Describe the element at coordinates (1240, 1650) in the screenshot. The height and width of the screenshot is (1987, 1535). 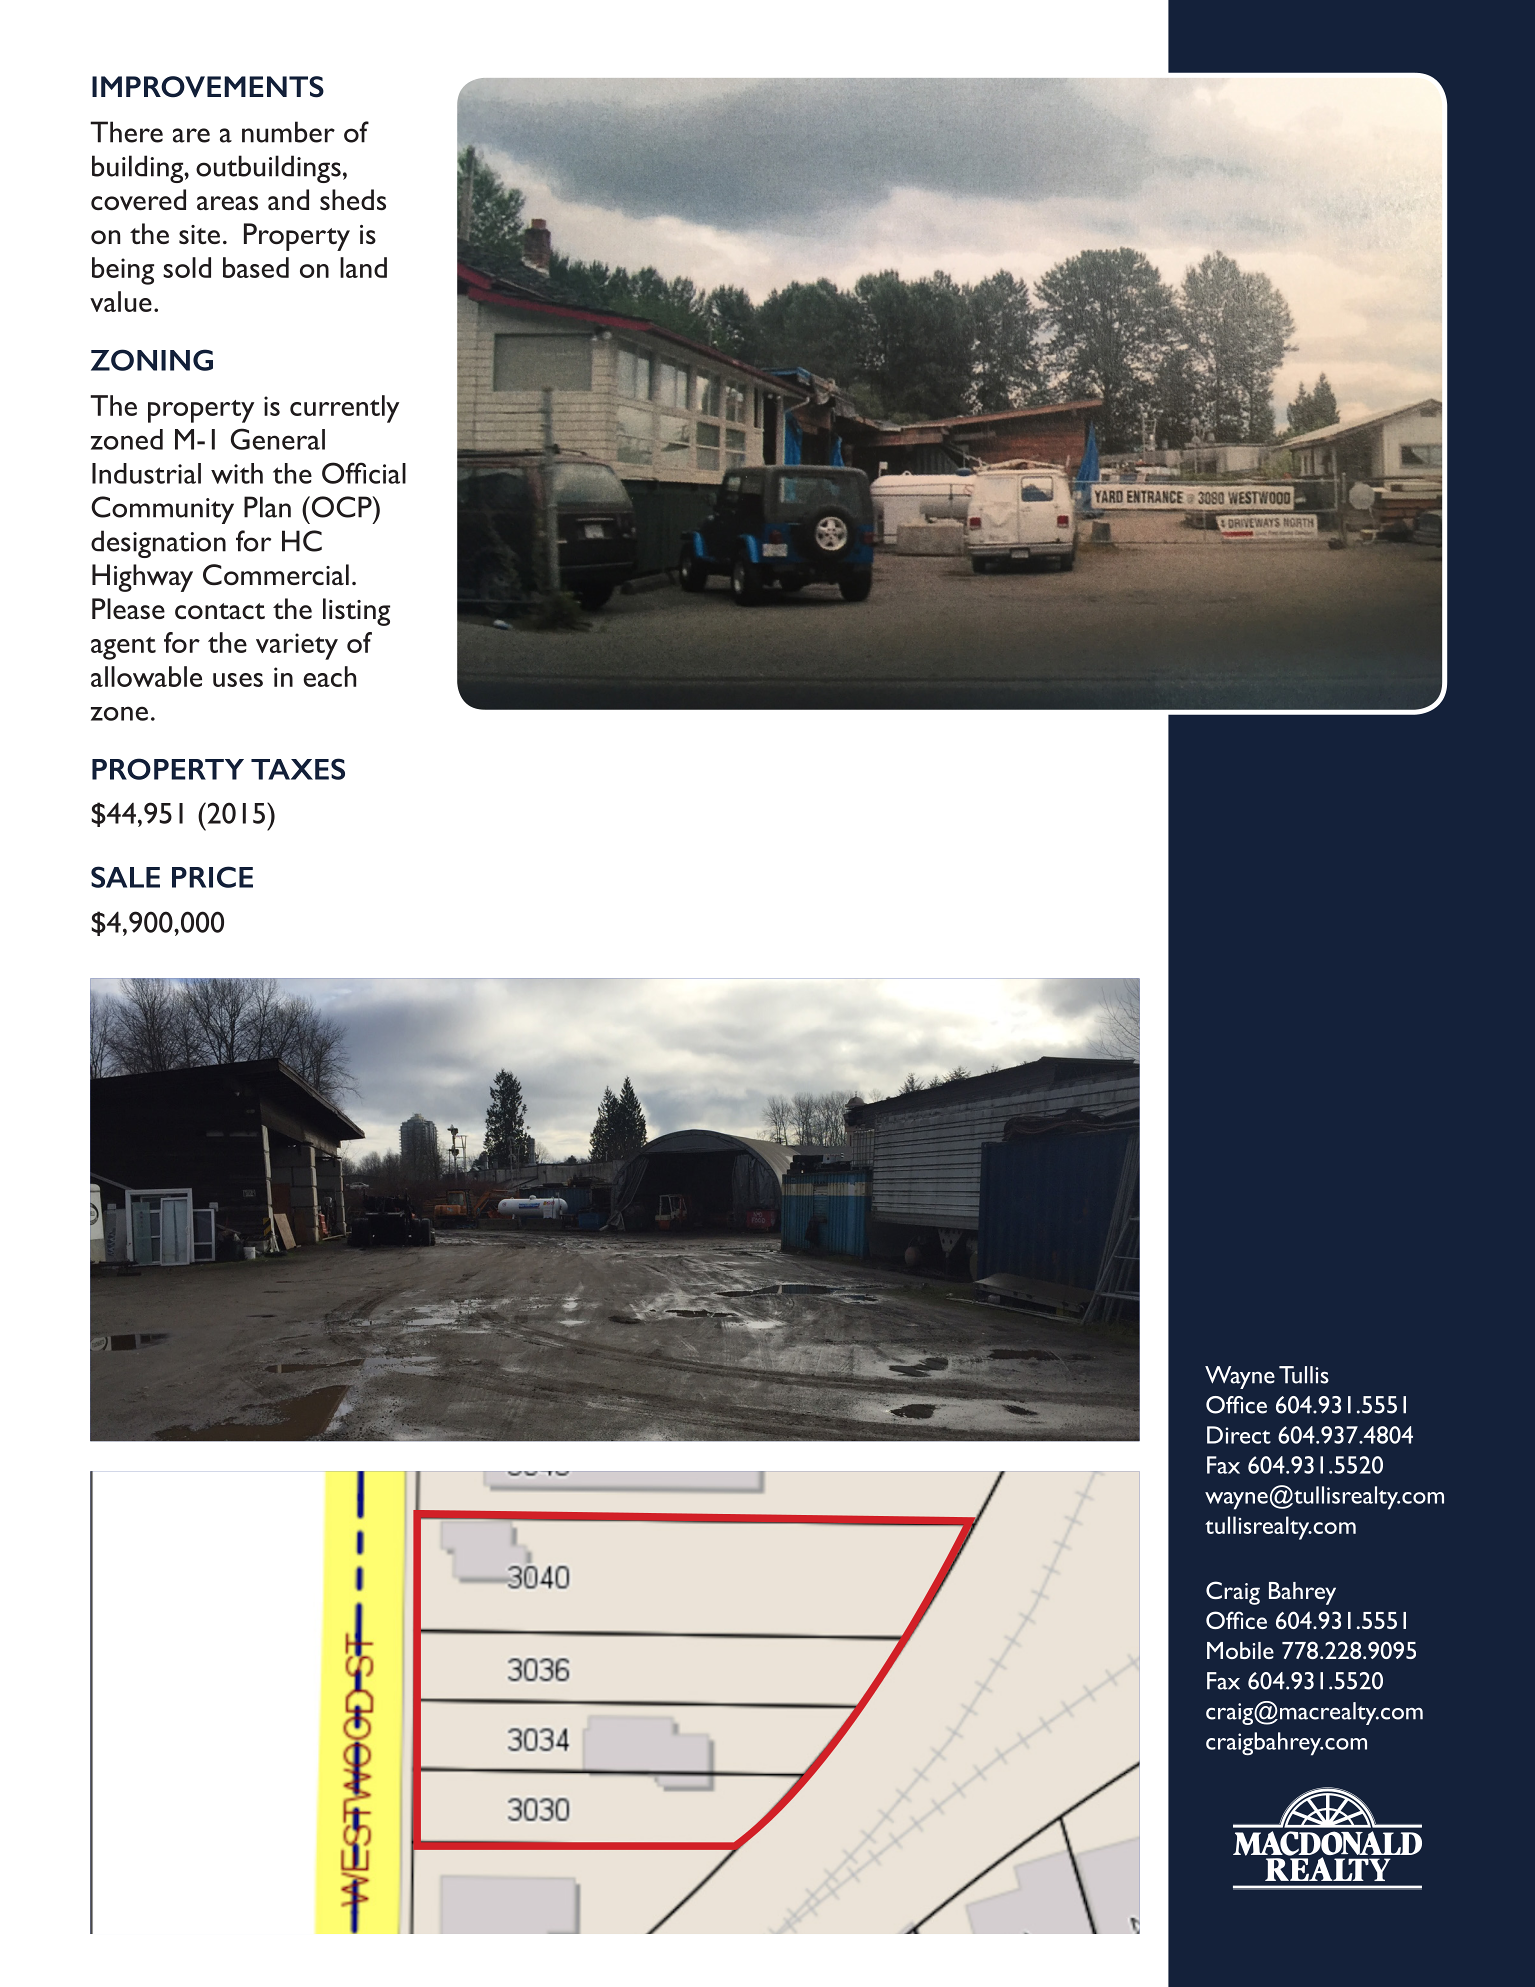
I see `Mobile` at that location.
